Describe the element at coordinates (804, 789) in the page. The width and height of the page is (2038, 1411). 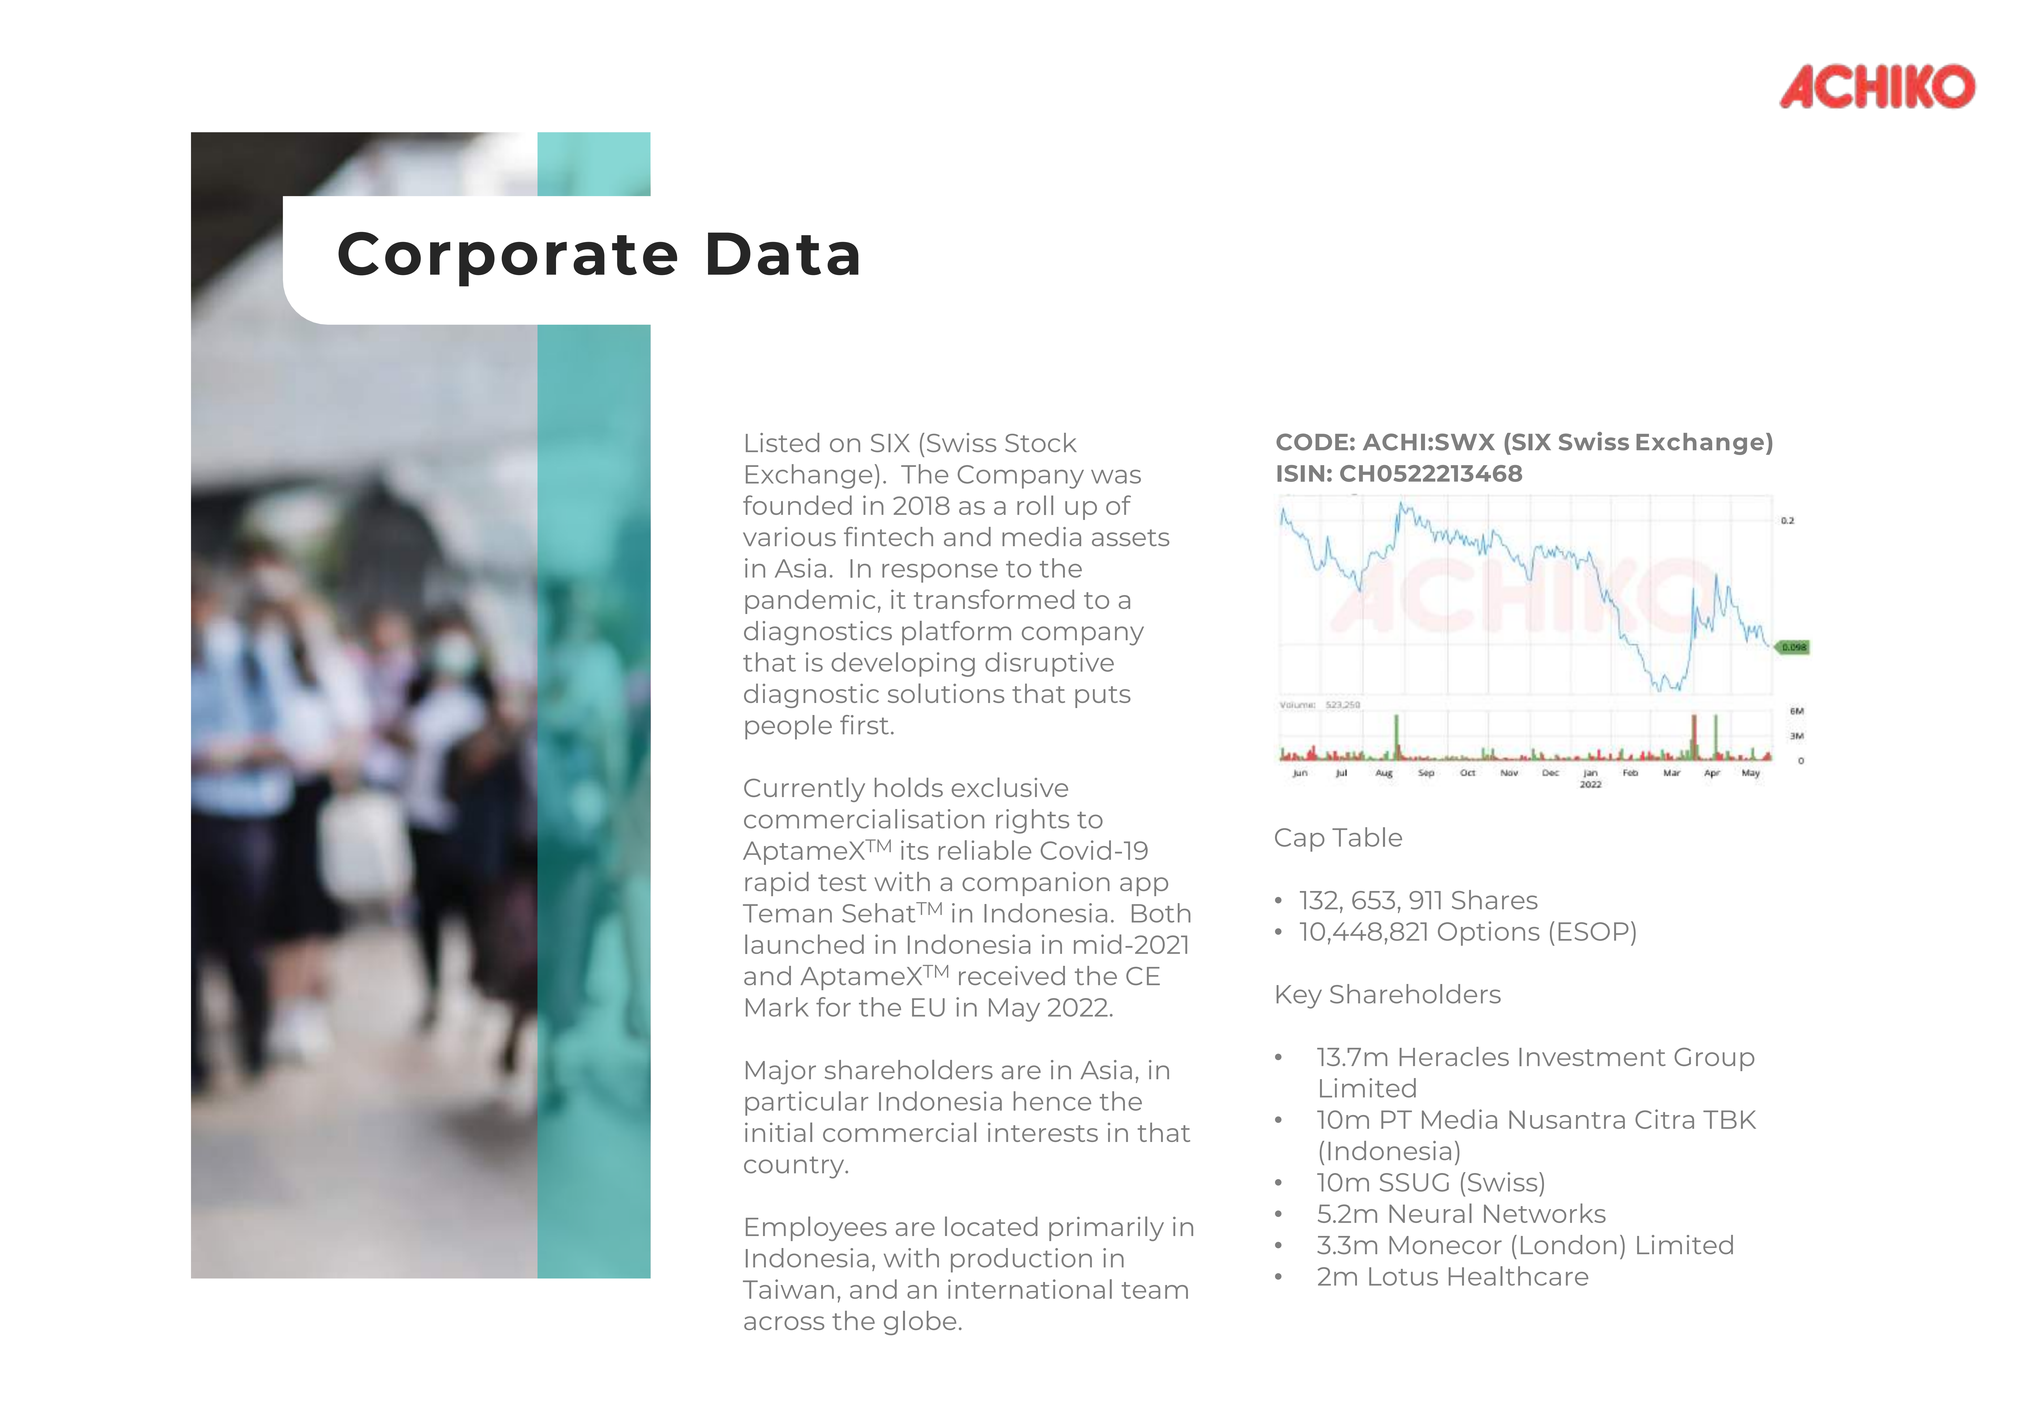
I see `Currently` at that location.
